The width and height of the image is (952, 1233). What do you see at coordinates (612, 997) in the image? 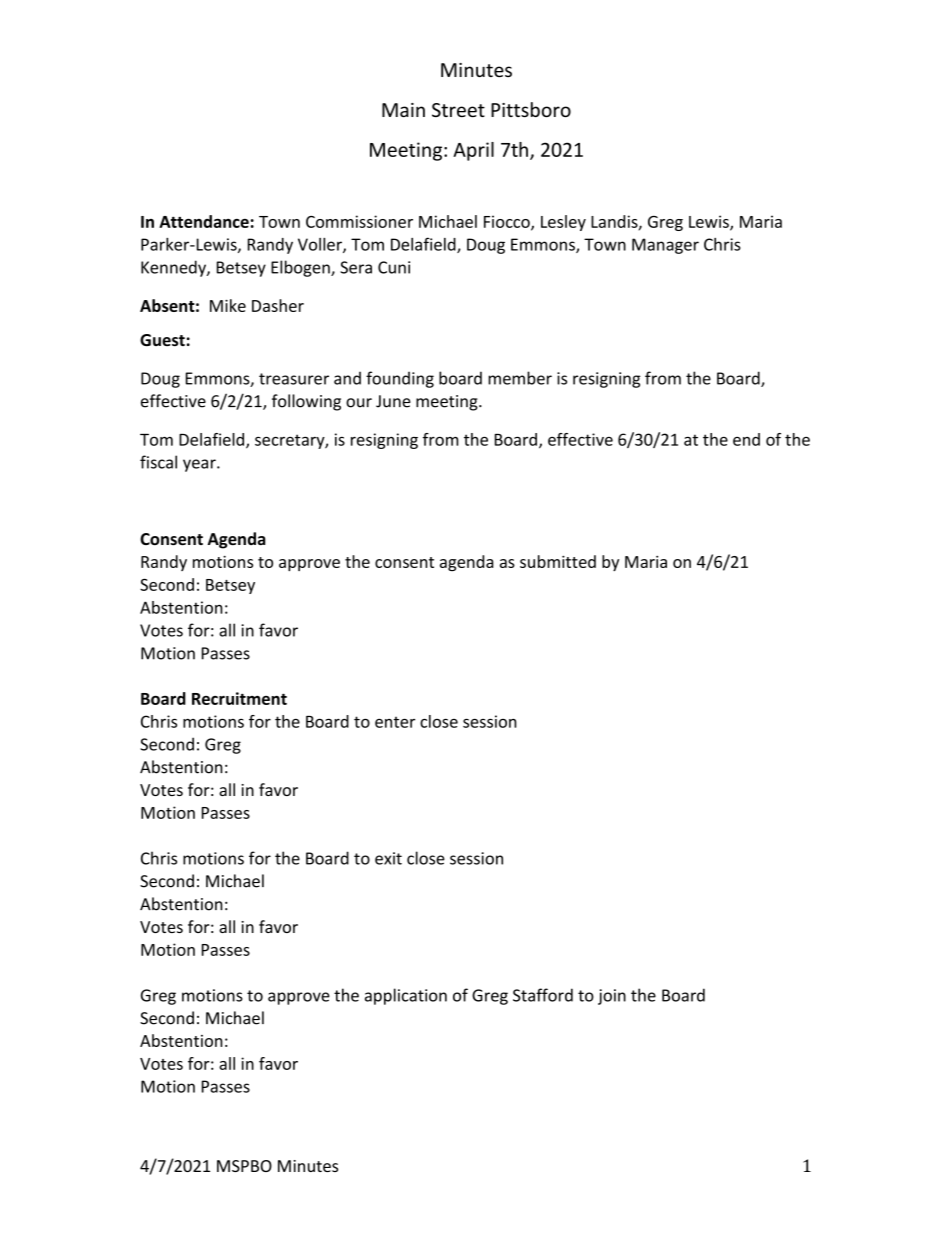
I see `join` at bounding box center [612, 997].
